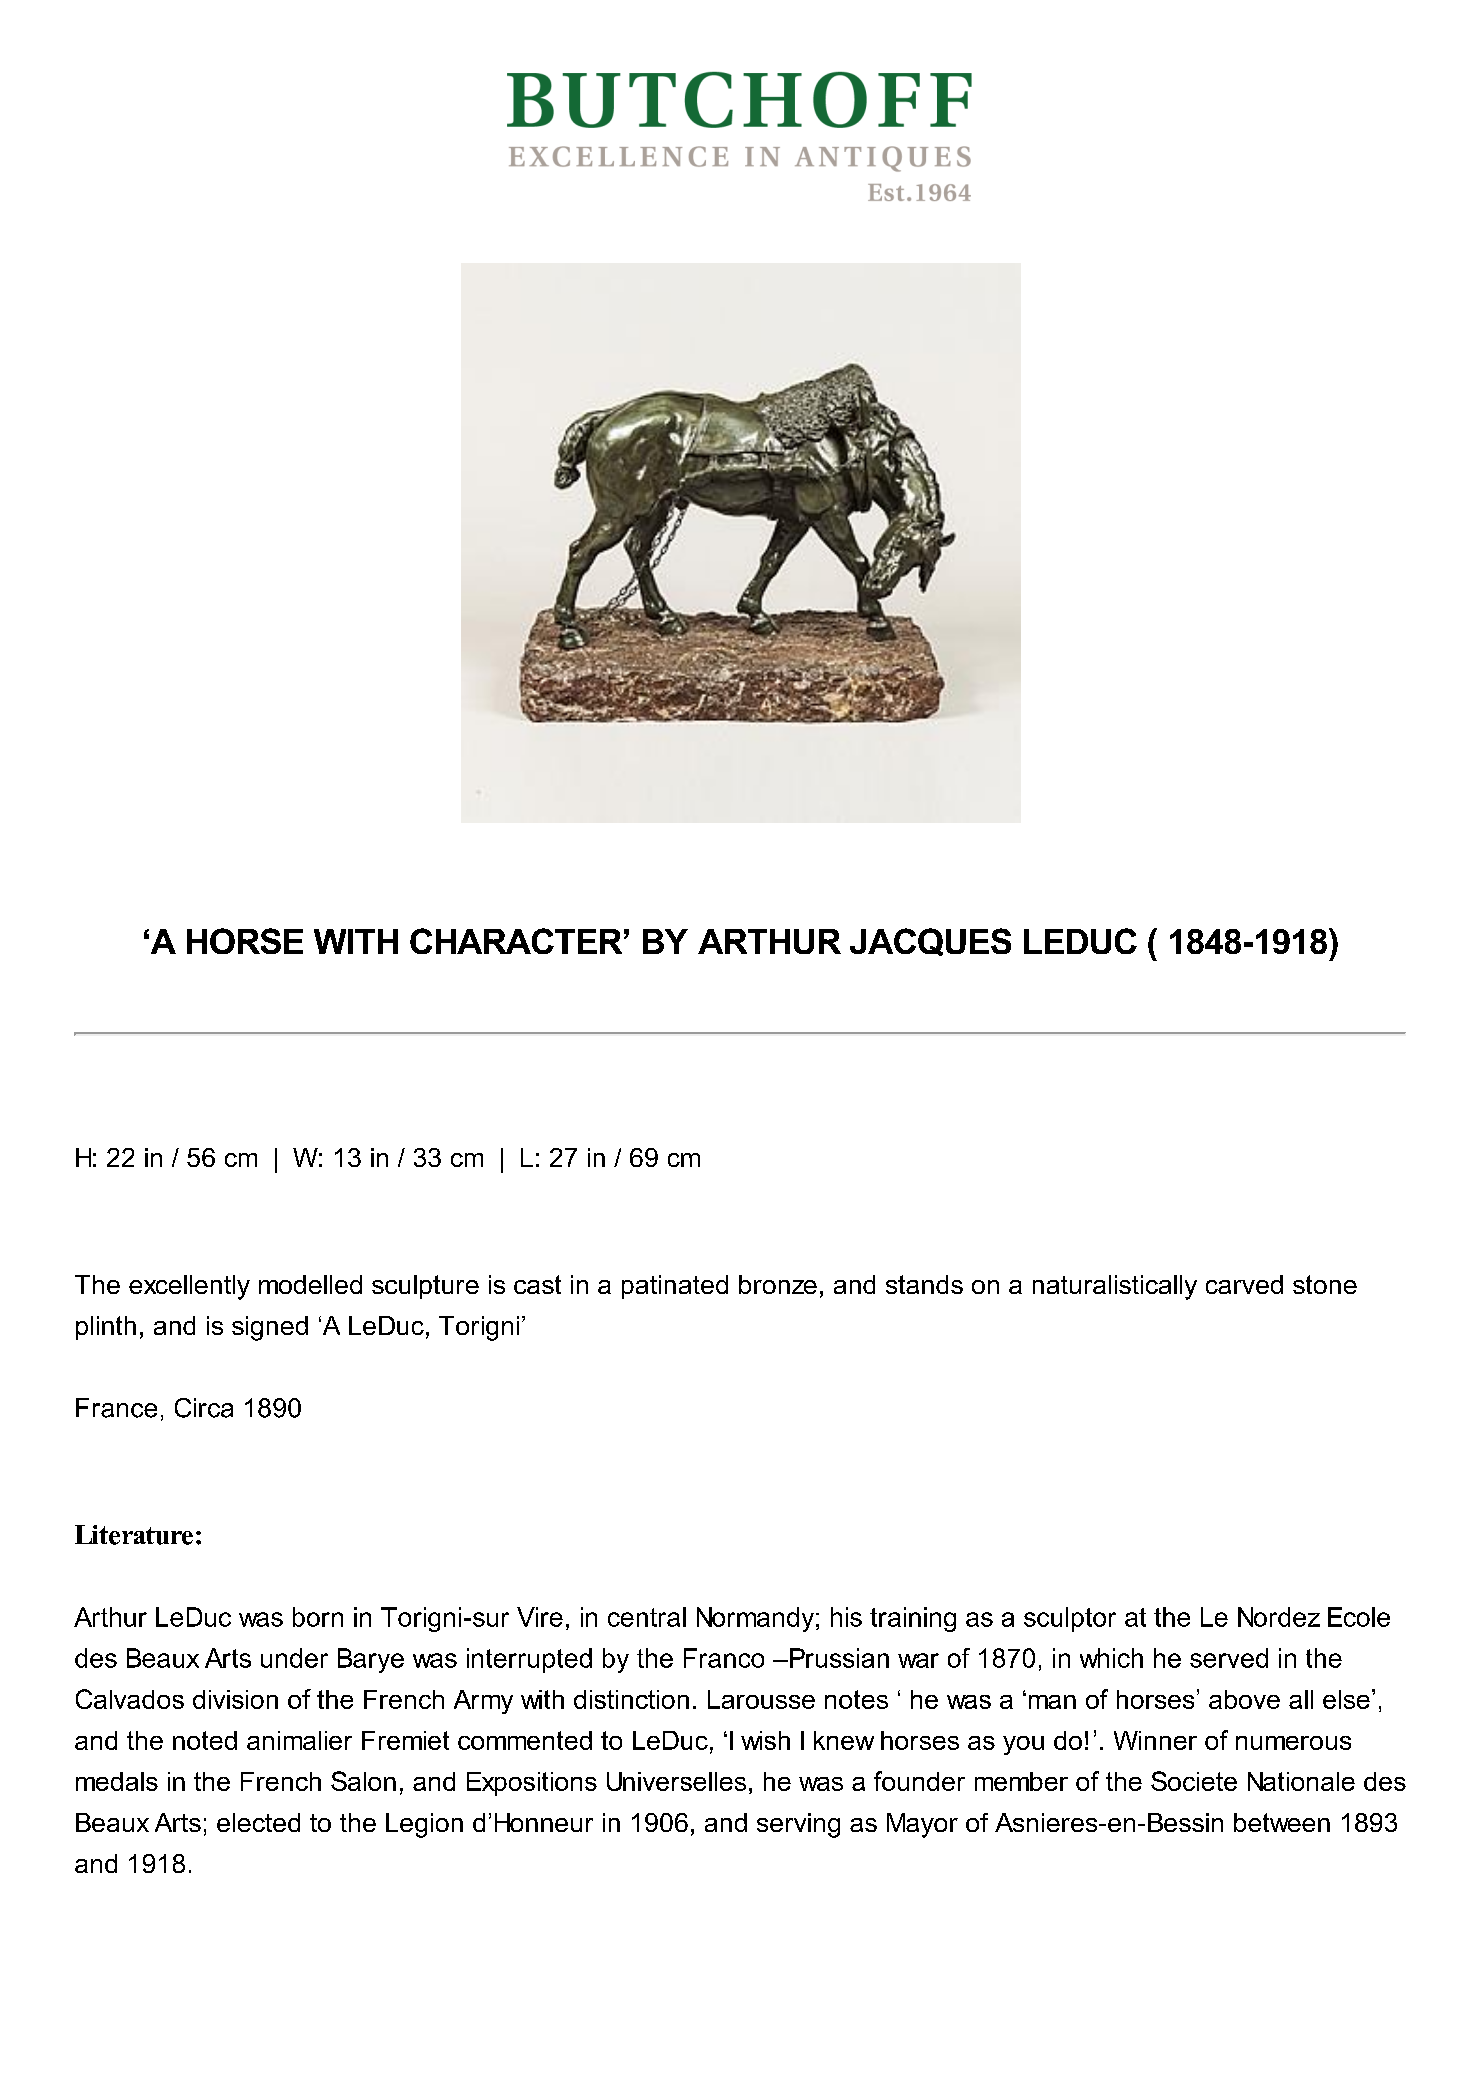  What do you see at coordinates (258, 1822) in the image?
I see `elected` at bounding box center [258, 1822].
